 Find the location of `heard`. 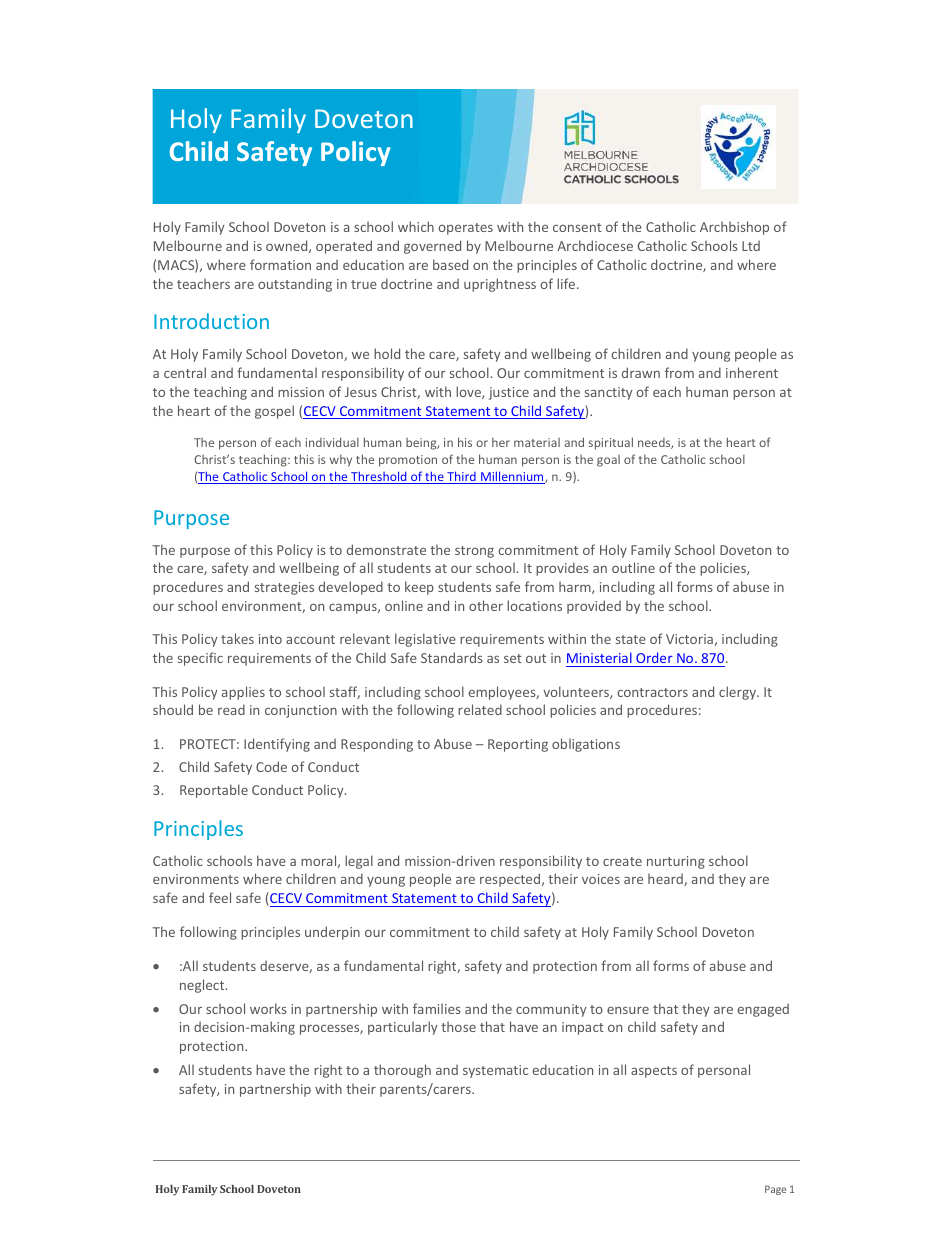

heard is located at coordinates (666, 880).
